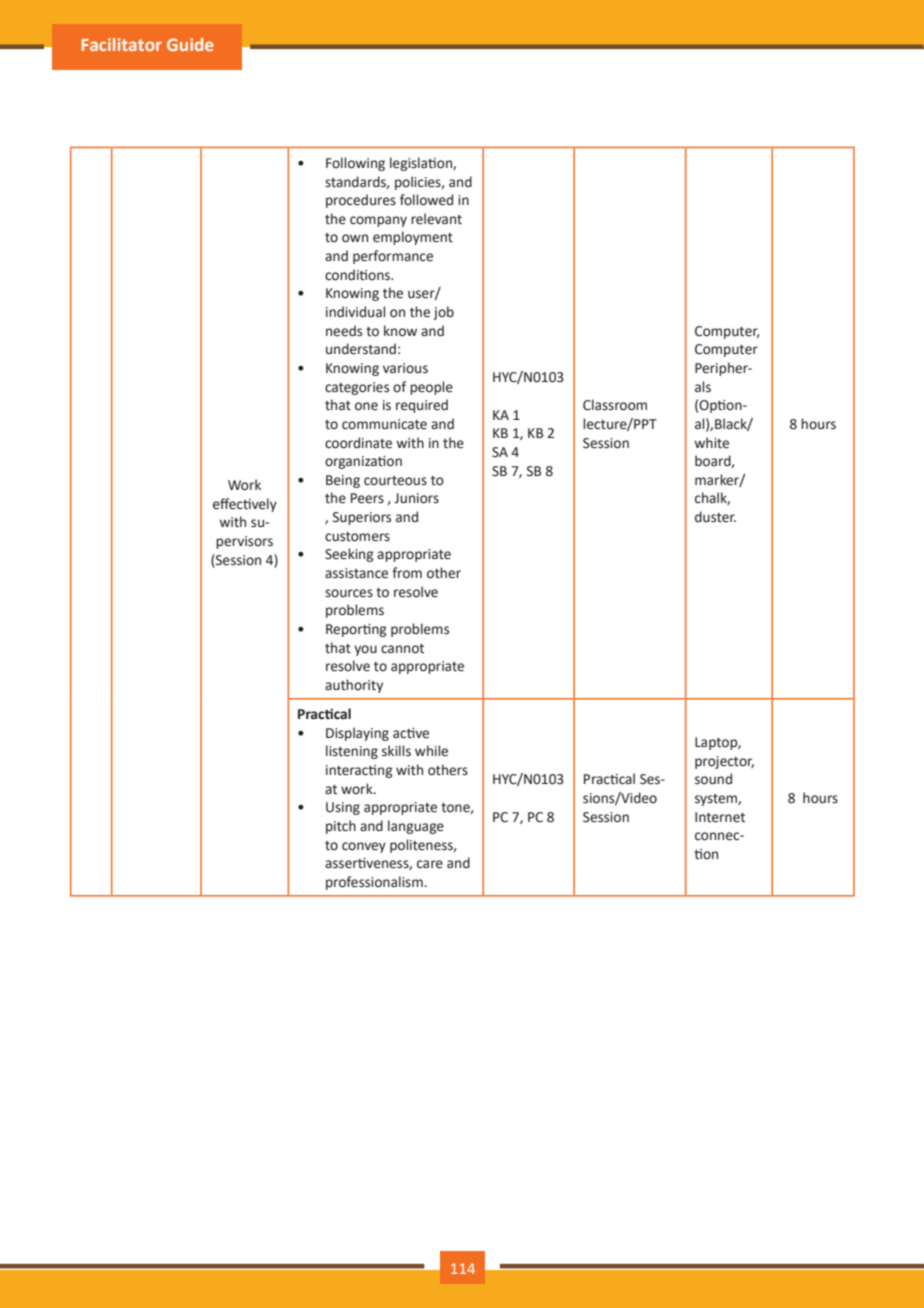  I want to click on followed, so click(426, 200).
